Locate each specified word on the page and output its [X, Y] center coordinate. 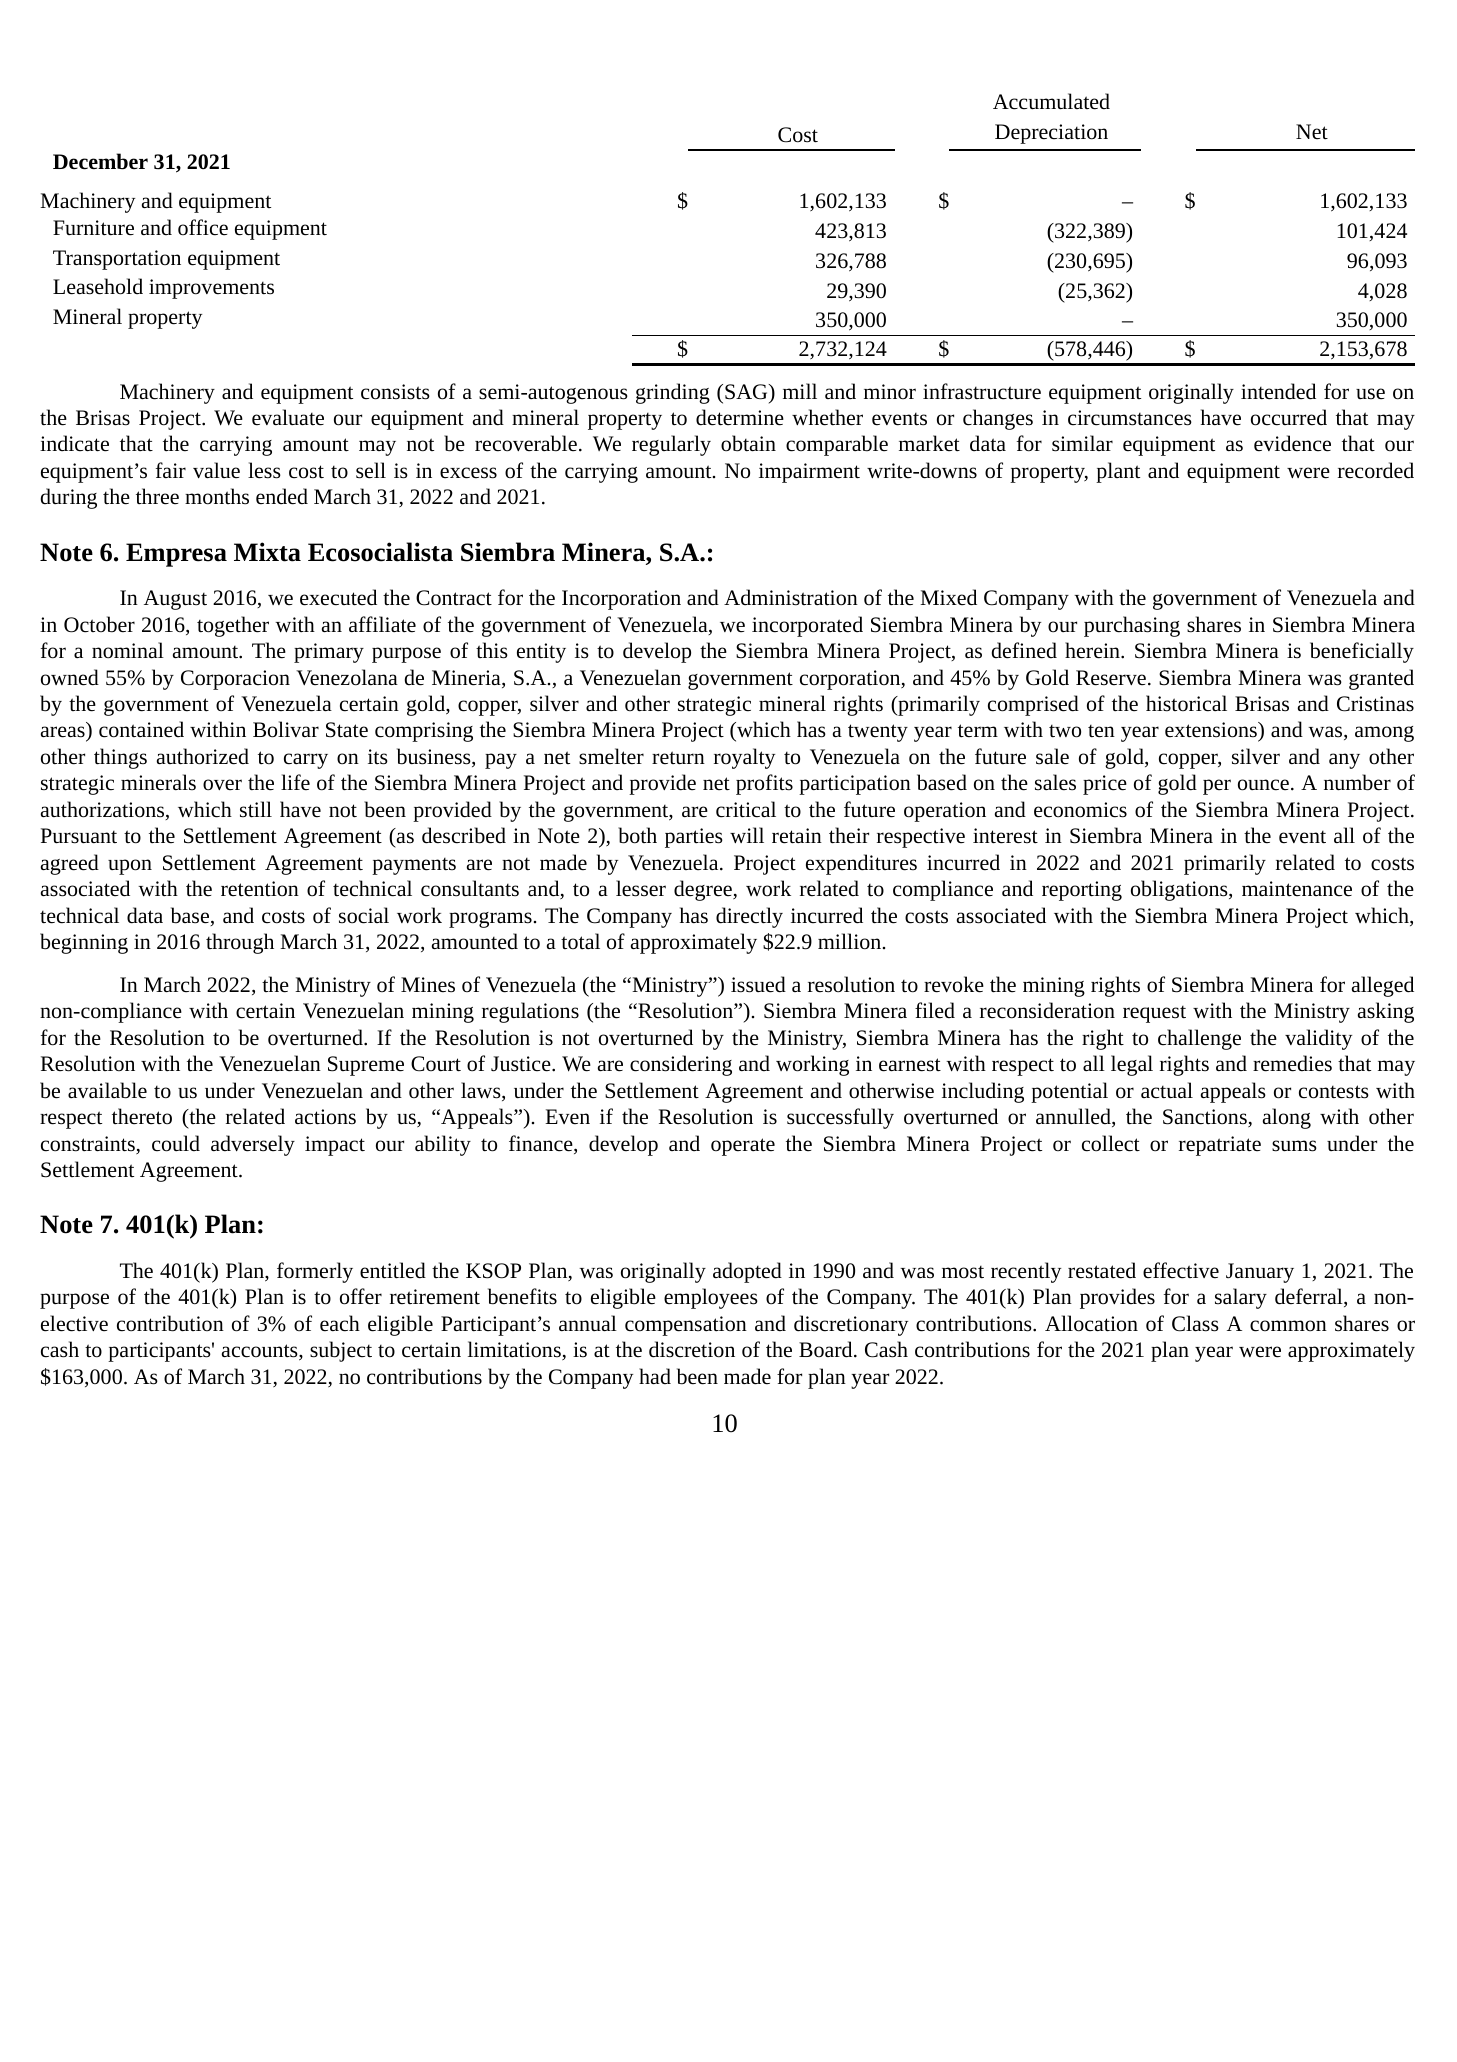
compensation [686, 1326]
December [100, 161]
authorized [203, 756]
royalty [744, 758]
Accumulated [1051, 101]
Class [1195, 1323]
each [340, 1323]
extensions [1212, 731]
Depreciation [1051, 134]
